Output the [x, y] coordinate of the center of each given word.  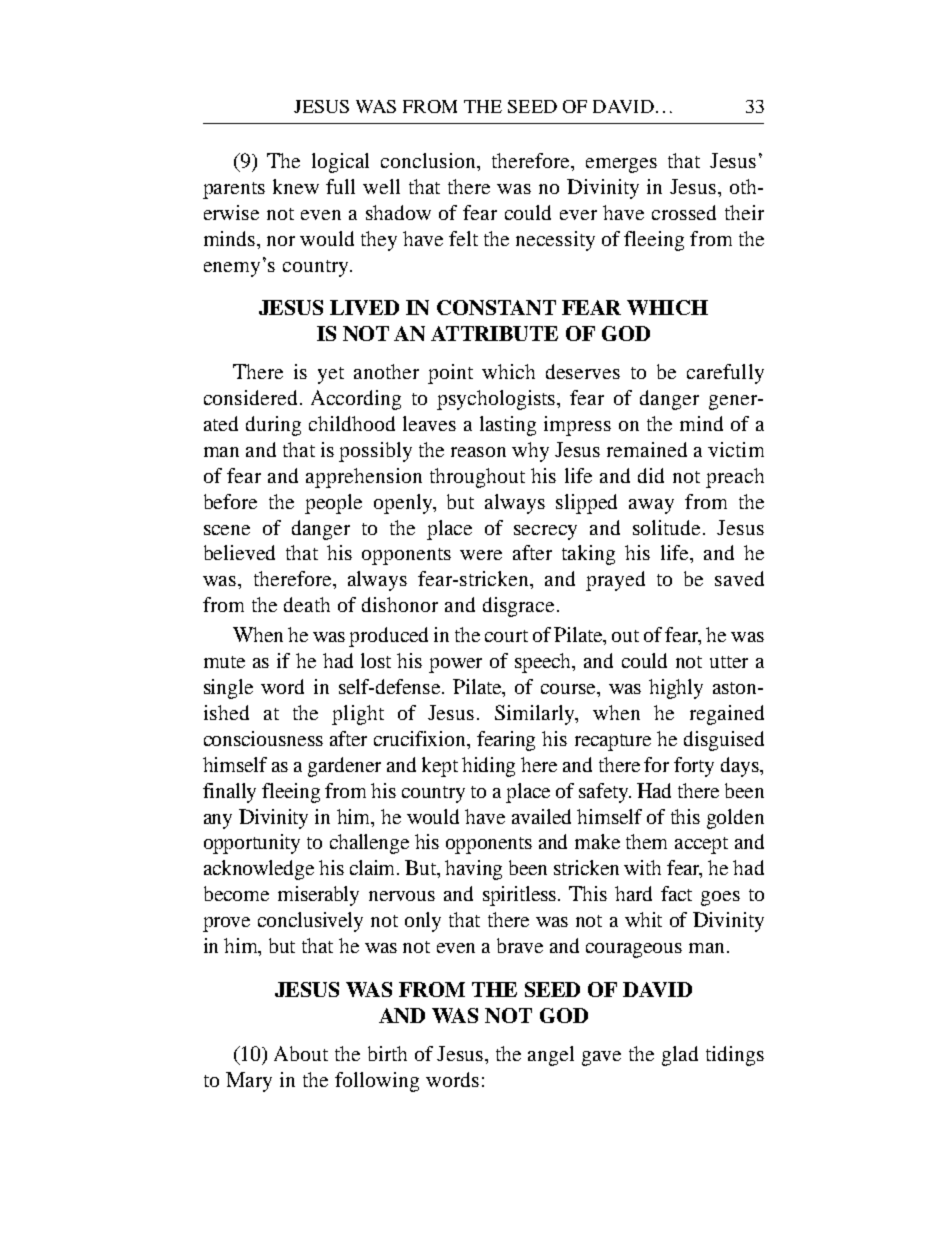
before [230, 501]
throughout [477, 478]
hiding [488, 767]
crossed [684, 212]
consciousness [263, 738]
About [301, 1053]
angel [551, 1056]
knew [296, 186]
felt [463, 238]
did [651, 475]
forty [694, 767]
